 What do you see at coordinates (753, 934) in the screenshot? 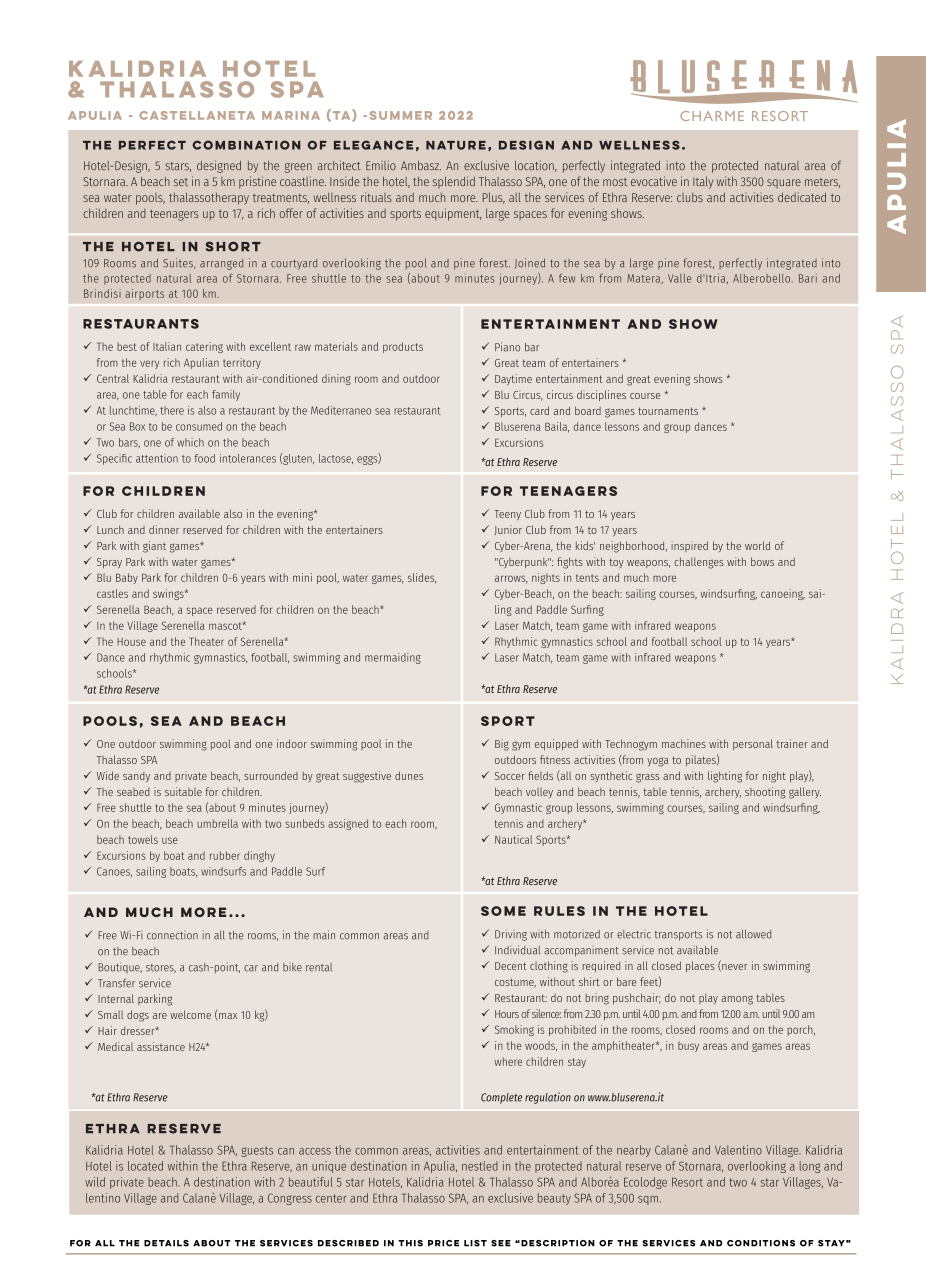
I see `allowed` at bounding box center [753, 934].
